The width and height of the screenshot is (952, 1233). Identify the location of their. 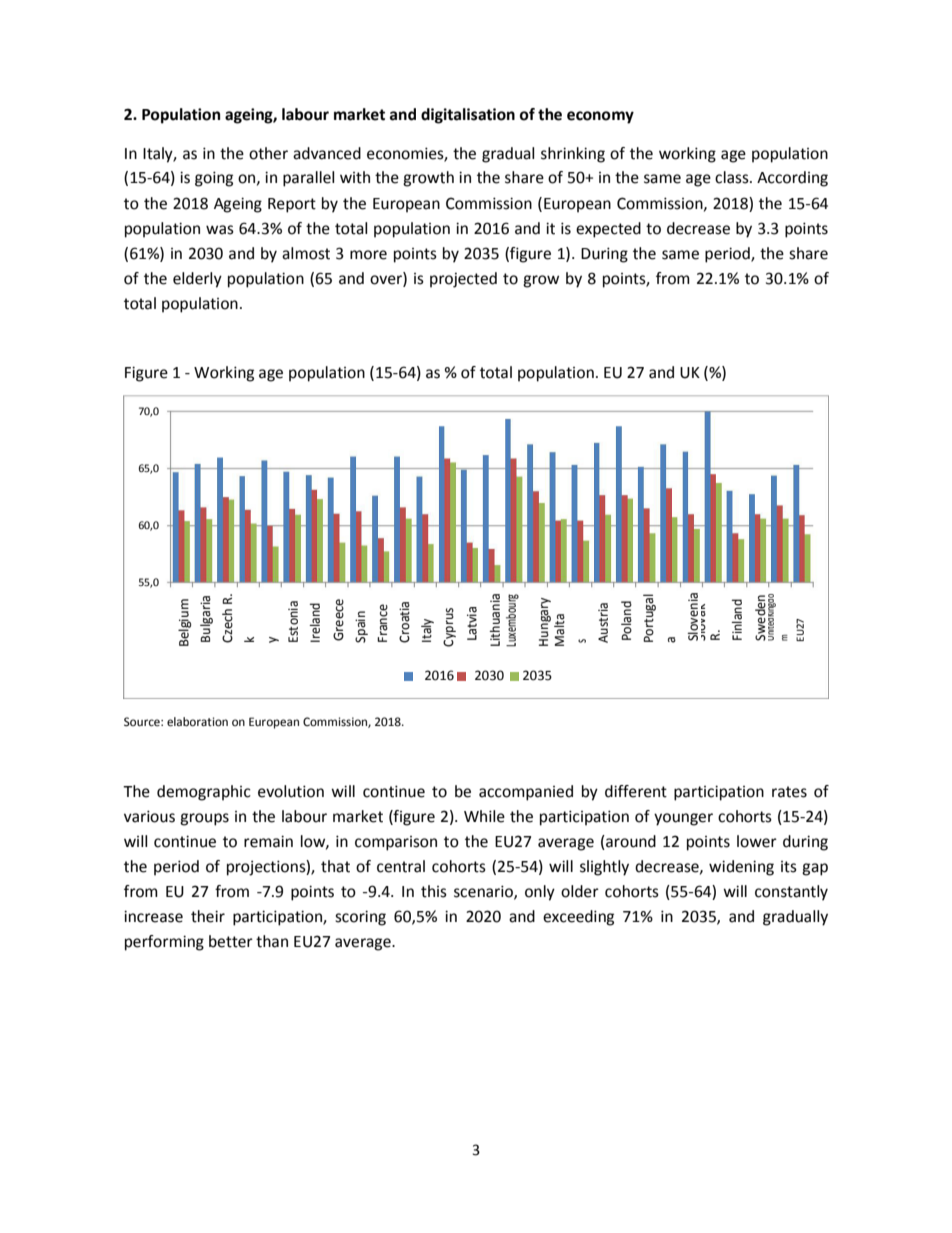
(208, 916).
